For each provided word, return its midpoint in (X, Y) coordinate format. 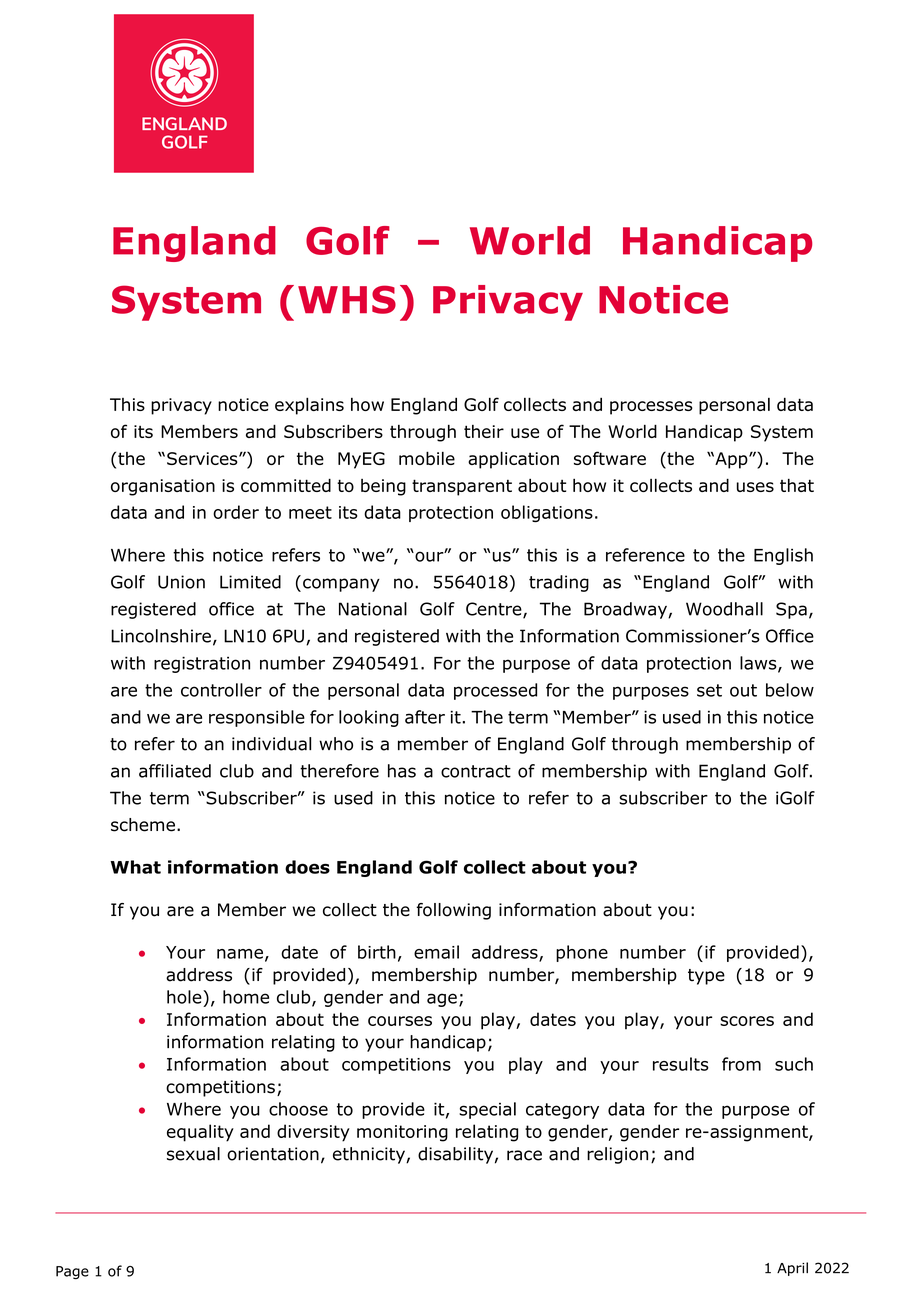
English (783, 556)
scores (747, 1021)
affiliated (175, 771)
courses (400, 1021)
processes (651, 408)
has (402, 771)
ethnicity (370, 1155)
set (709, 690)
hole (185, 997)
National (373, 609)
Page (72, 1272)
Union (181, 582)
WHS (347, 299)
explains (309, 406)
